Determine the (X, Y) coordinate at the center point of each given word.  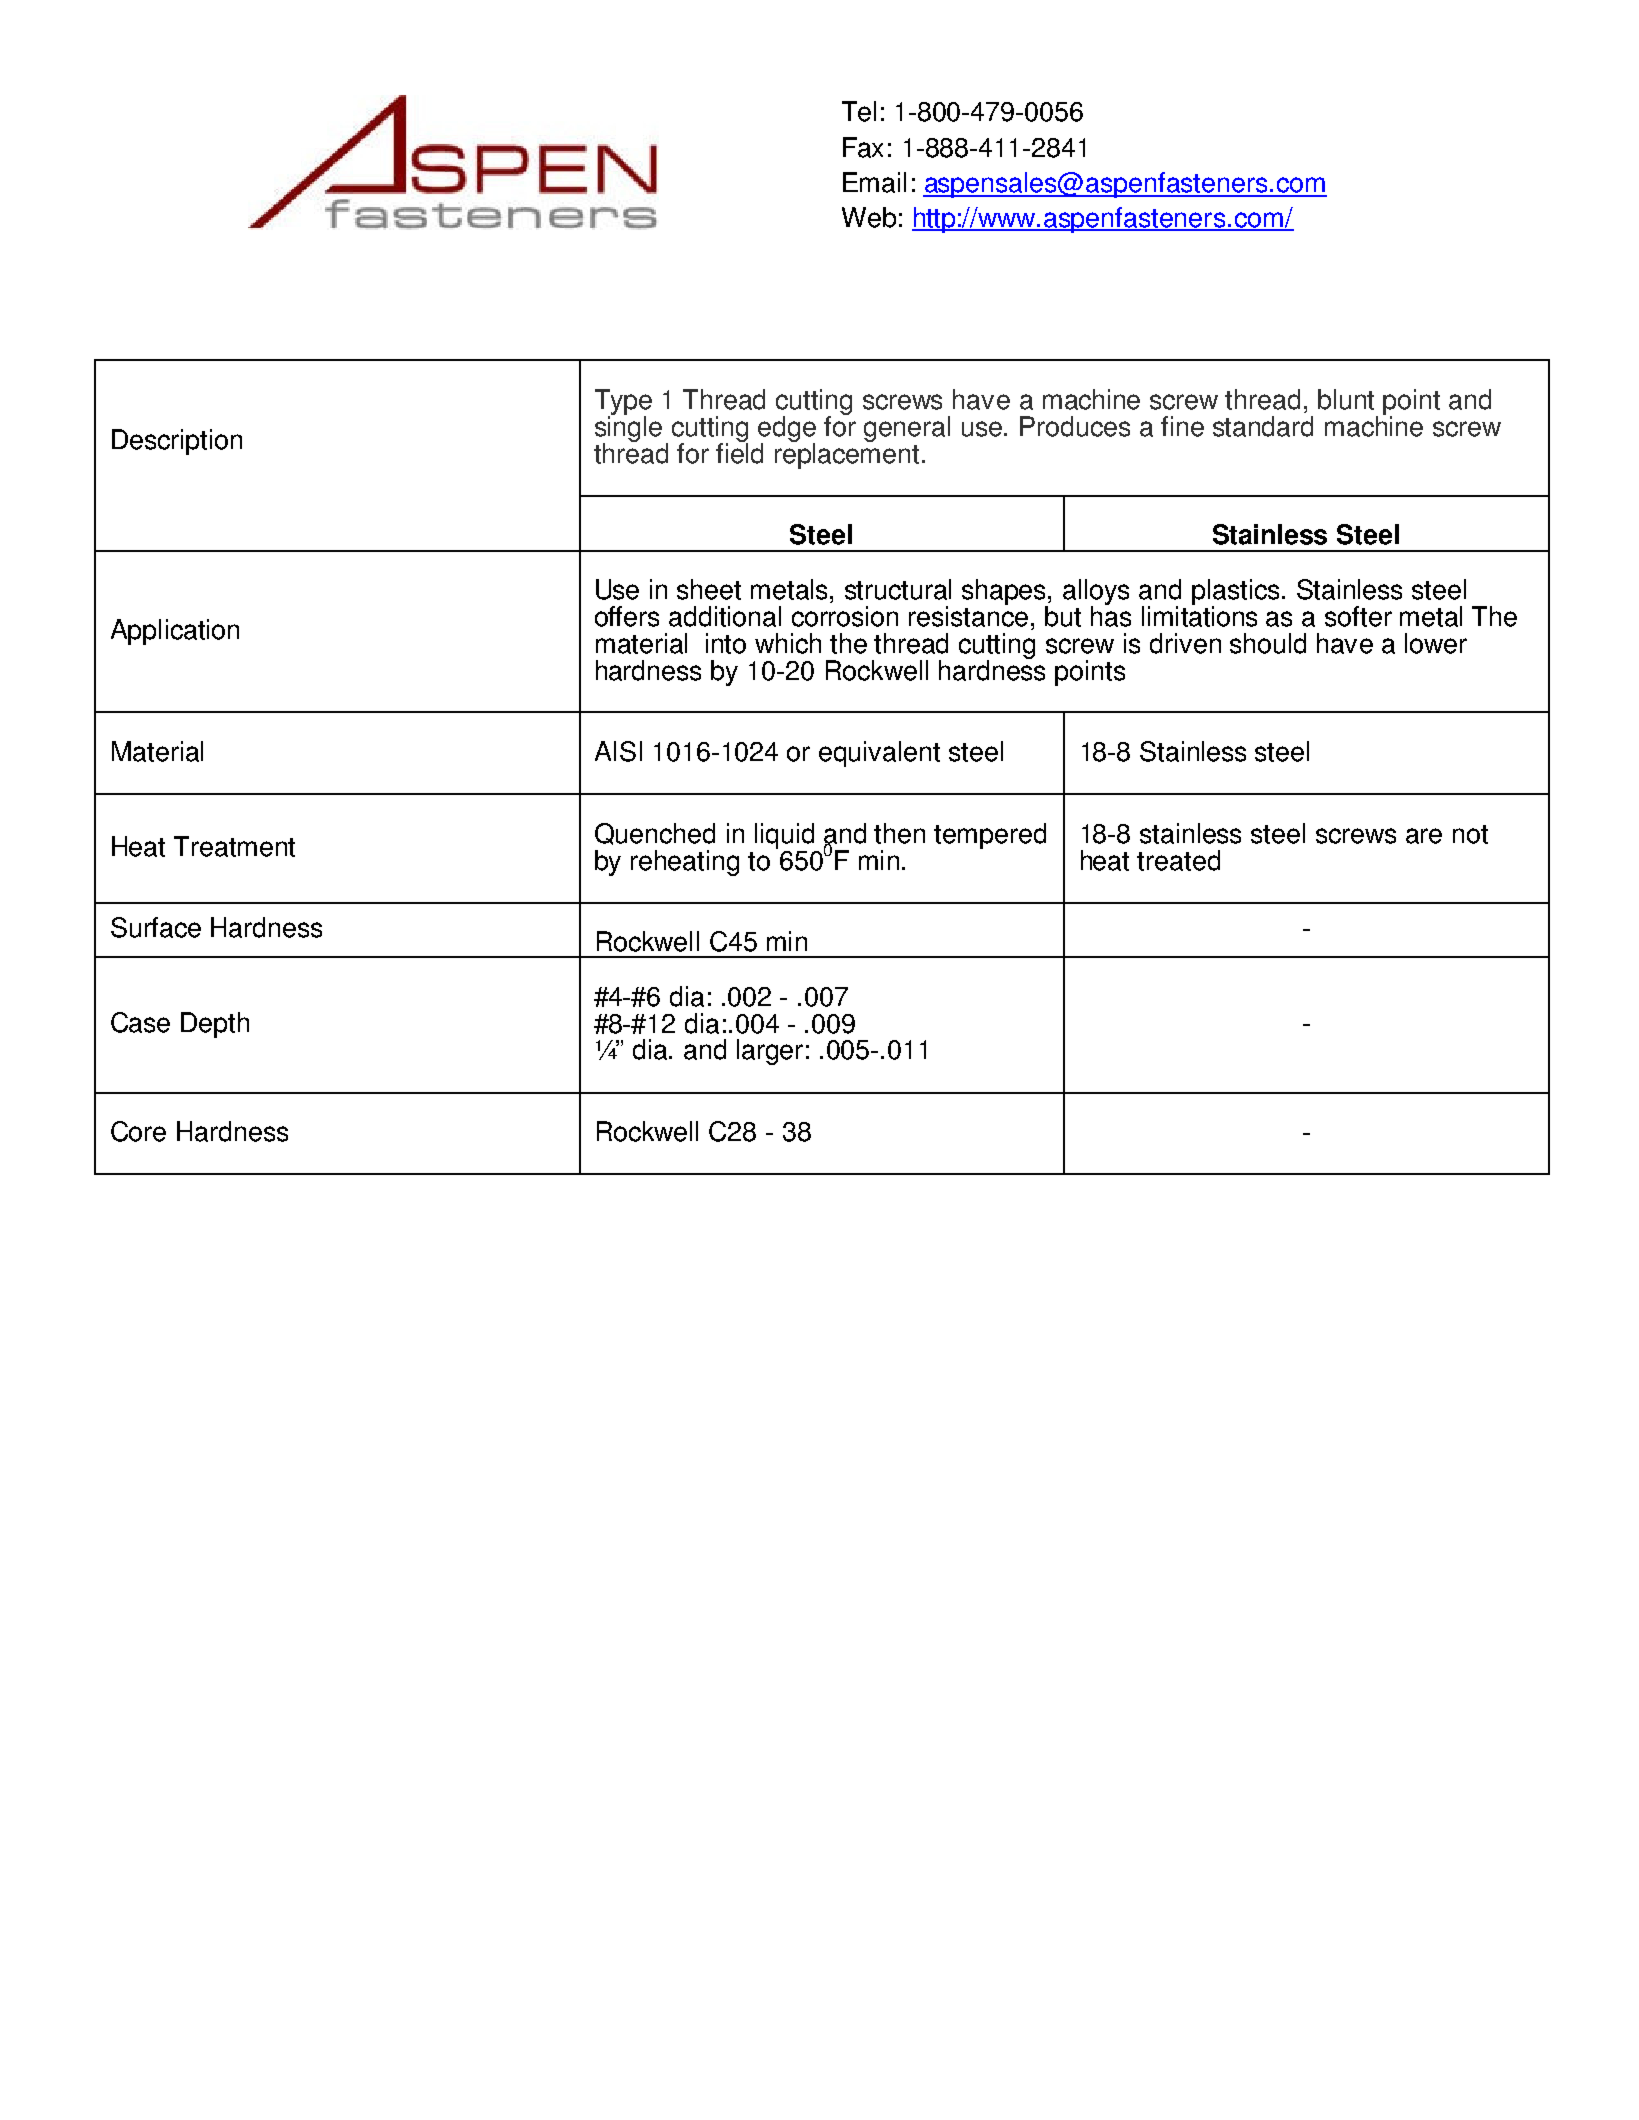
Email (874, 182)
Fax (863, 147)
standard (1263, 426)
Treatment (234, 846)
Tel (859, 111)
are (1424, 836)
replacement (847, 454)
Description (177, 442)
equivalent (879, 754)
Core (138, 1131)
